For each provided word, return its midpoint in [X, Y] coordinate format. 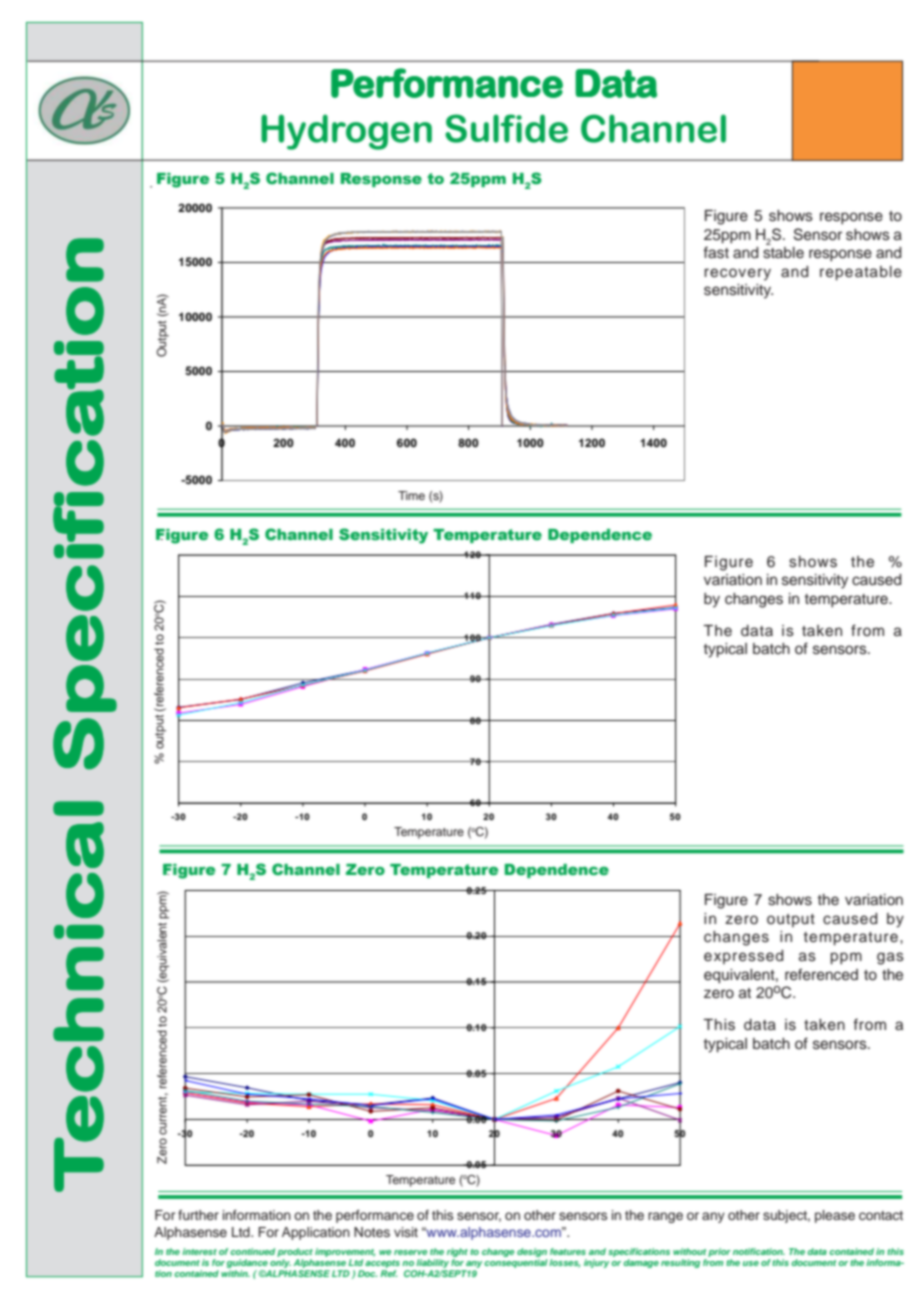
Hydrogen [346, 132]
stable [783, 253]
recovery [737, 274]
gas [890, 958]
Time [411, 495]
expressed [743, 957]
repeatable [861, 273]
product [295, 1252]
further [198, 1215]
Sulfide [506, 128]
